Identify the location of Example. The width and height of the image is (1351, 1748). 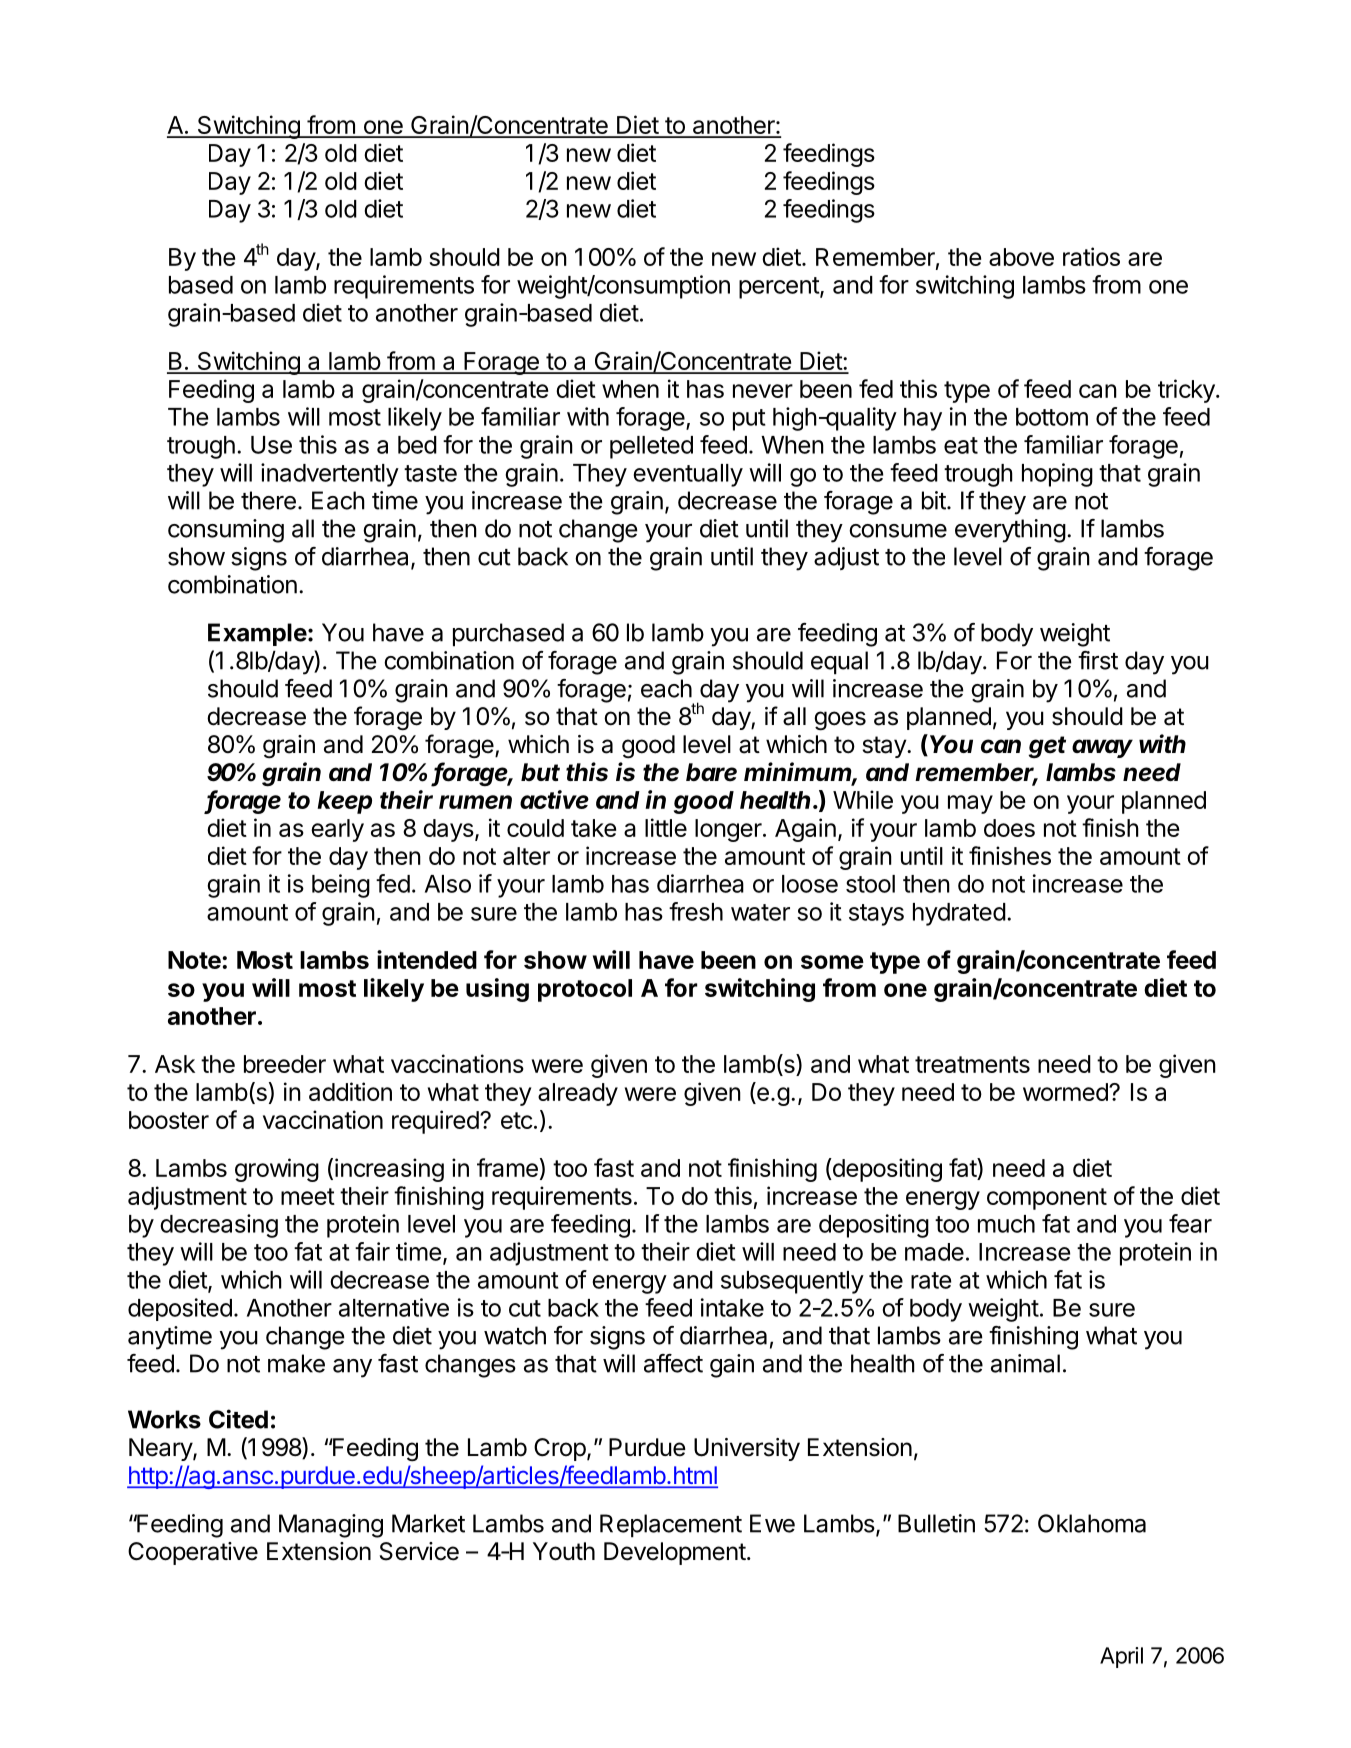
(257, 634).
